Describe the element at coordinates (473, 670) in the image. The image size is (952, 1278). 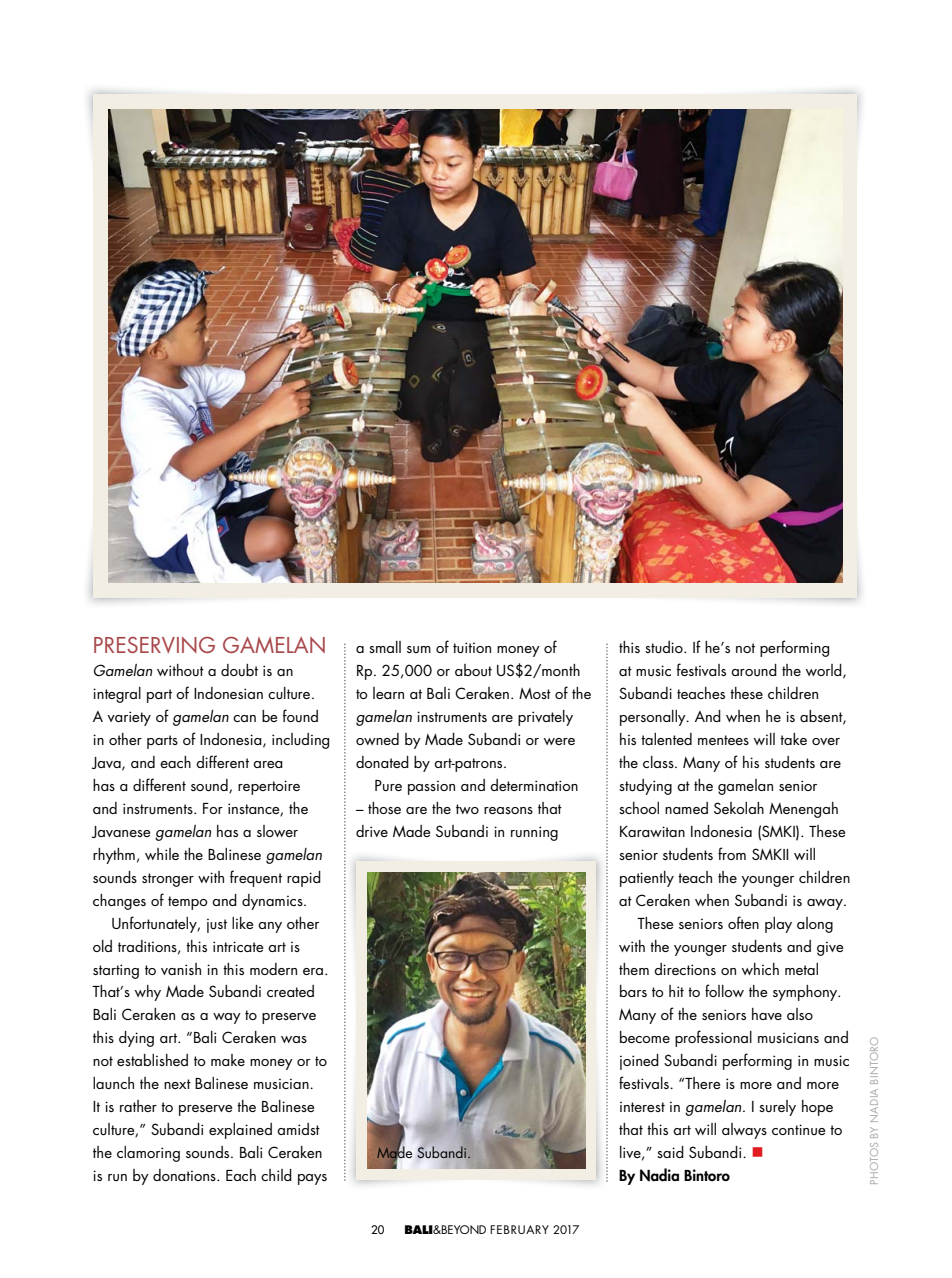
I see `about` at that location.
